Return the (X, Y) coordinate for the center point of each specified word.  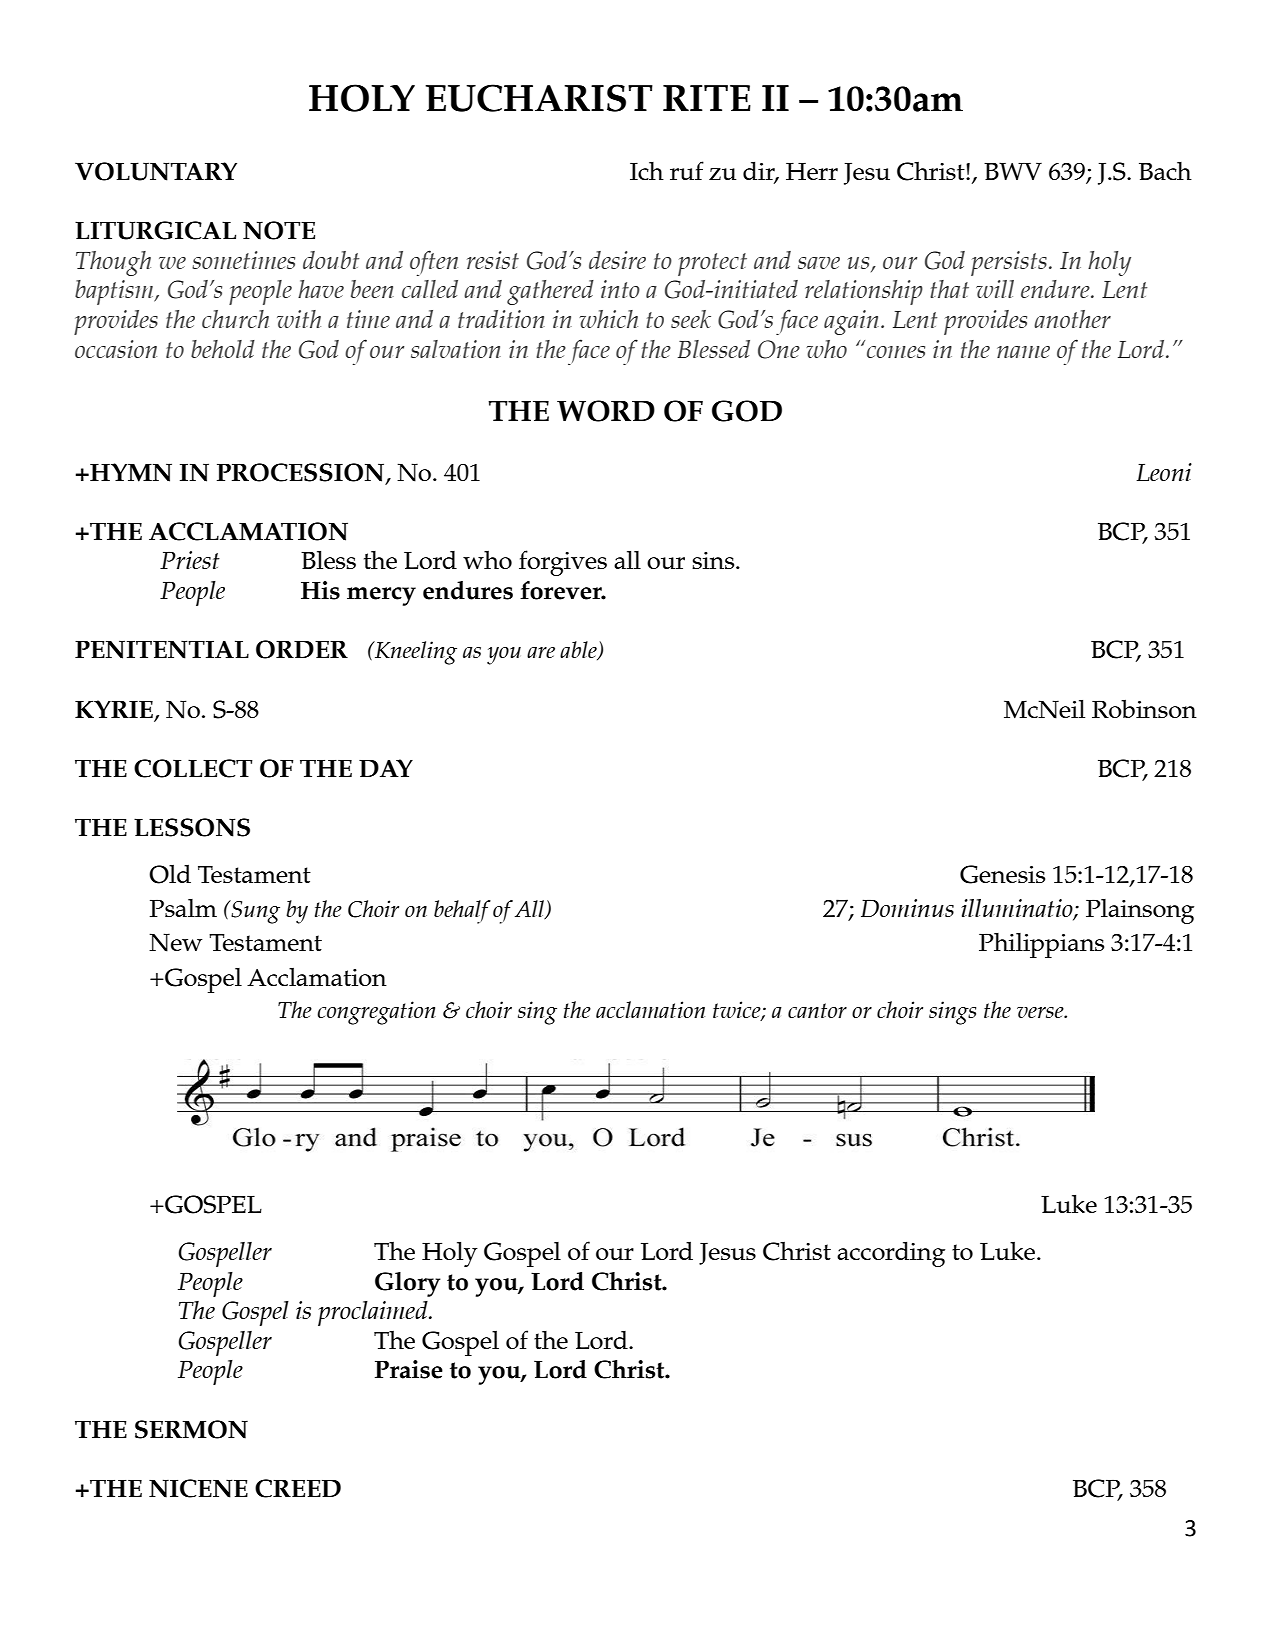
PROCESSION (302, 473)
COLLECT (193, 768)
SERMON (191, 1429)
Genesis (1002, 874)
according (891, 1254)
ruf (687, 170)
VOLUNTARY (156, 171)
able (579, 651)
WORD (606, 411)
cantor (817, 1010)
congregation (376, 1013)
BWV (1013, 171)
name (1023, 352)
